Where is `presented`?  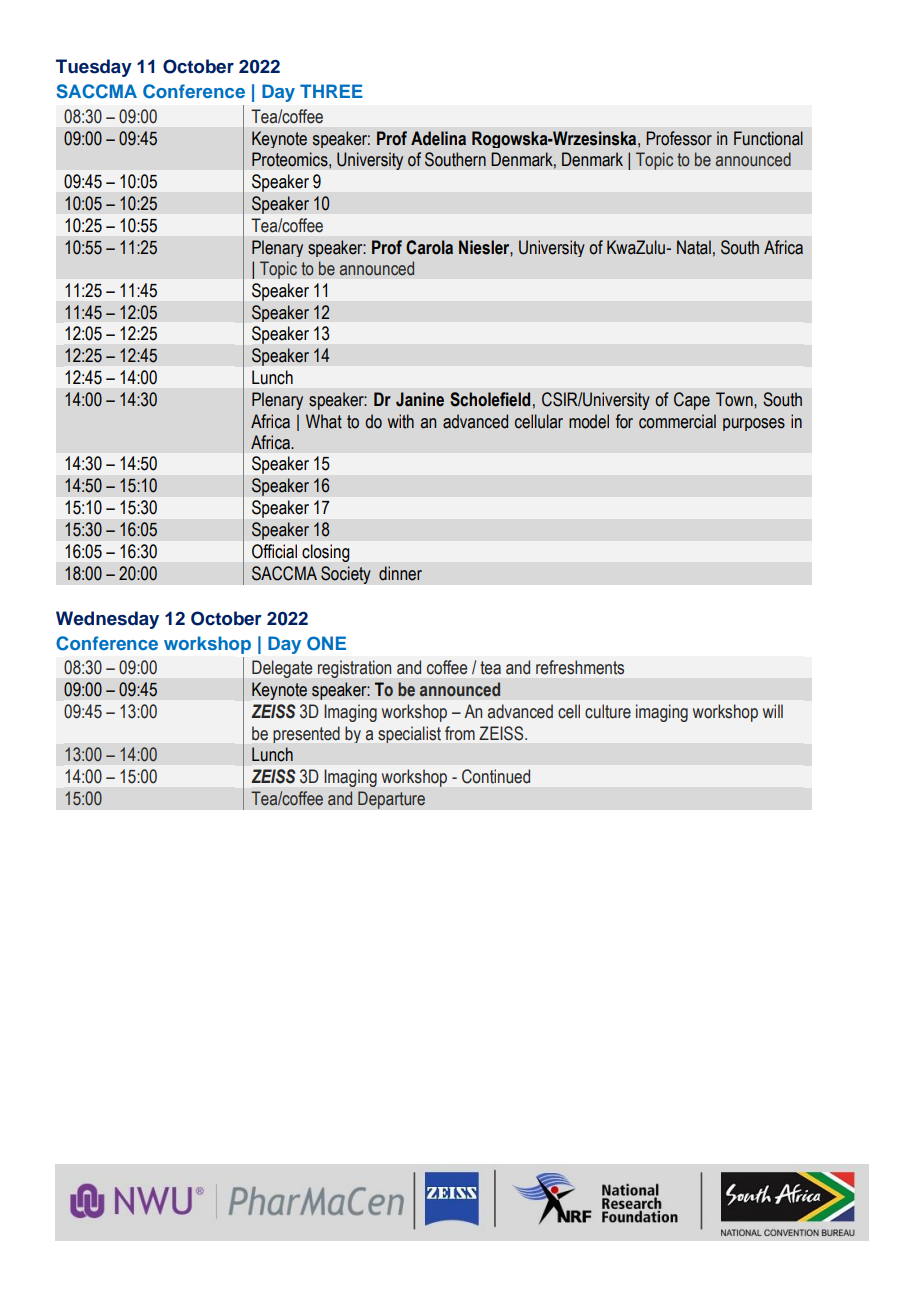
presented is located at coordinates (306, 734).
